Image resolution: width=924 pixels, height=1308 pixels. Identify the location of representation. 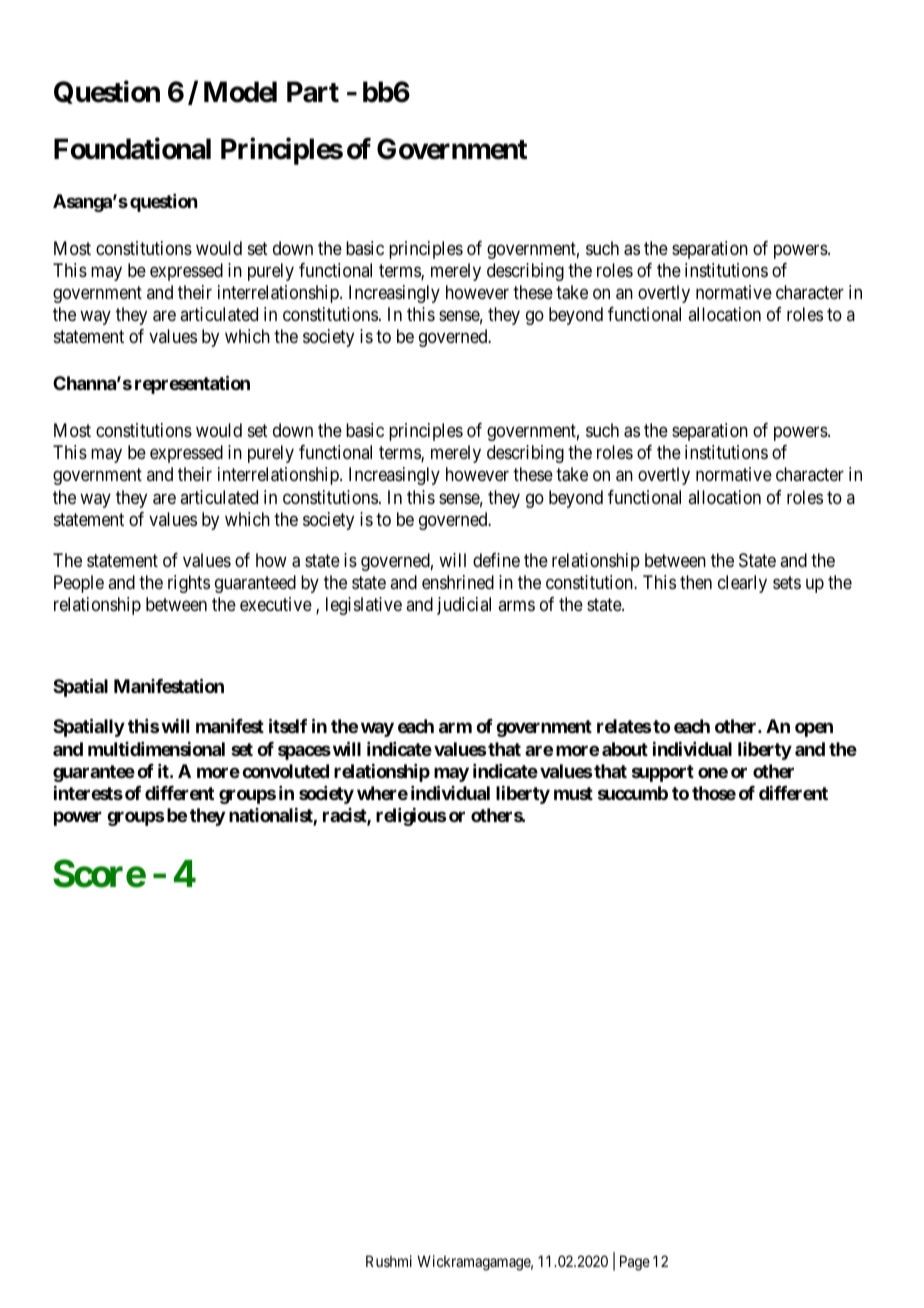
(192, 384).
